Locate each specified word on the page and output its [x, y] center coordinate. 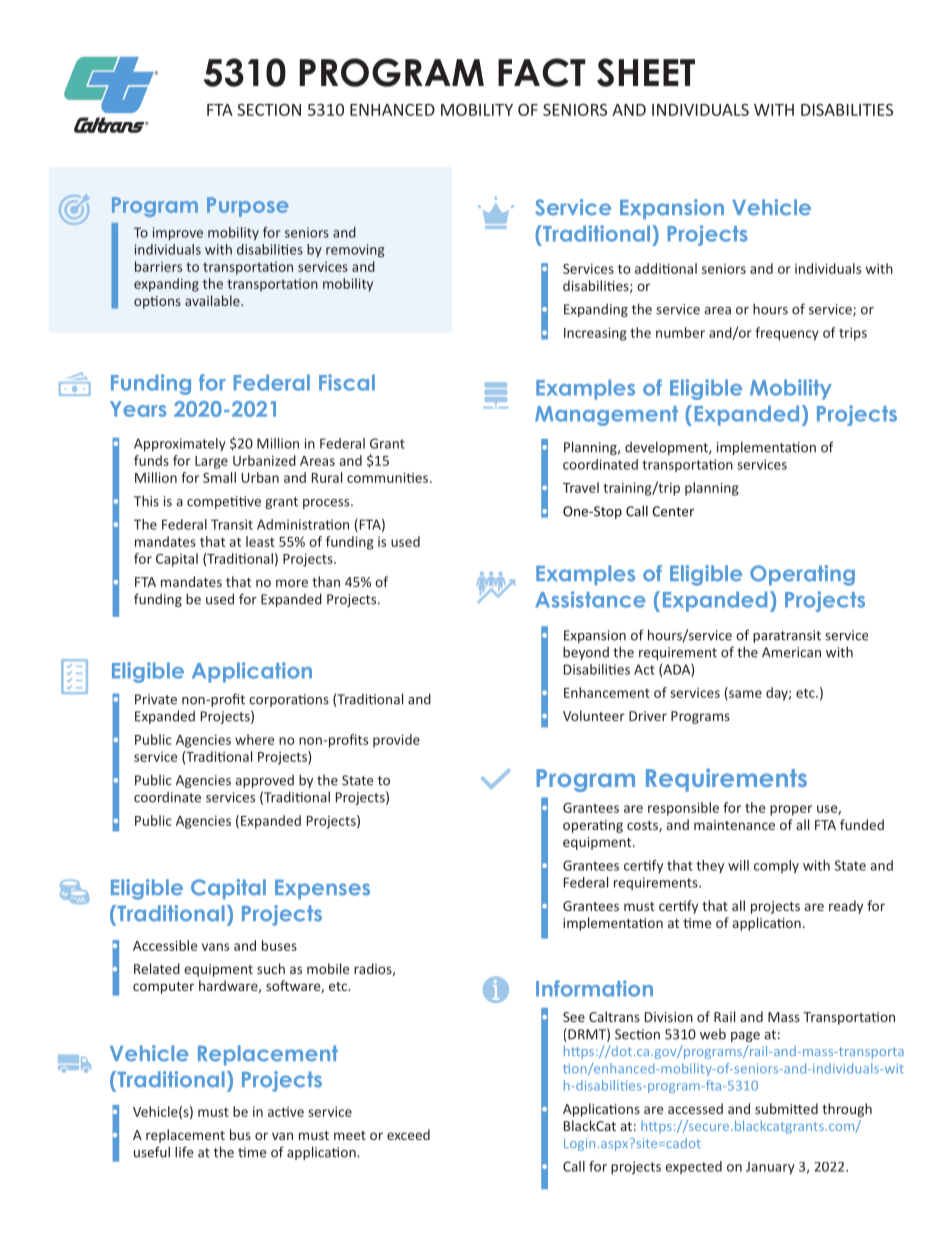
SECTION [269, 110]
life [184, 1152]
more [292, 583]
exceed [408, 1134]
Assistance [590, 599]
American [791, 652]
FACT [542, 72]
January [770, 1168]
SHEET [646, 72]
